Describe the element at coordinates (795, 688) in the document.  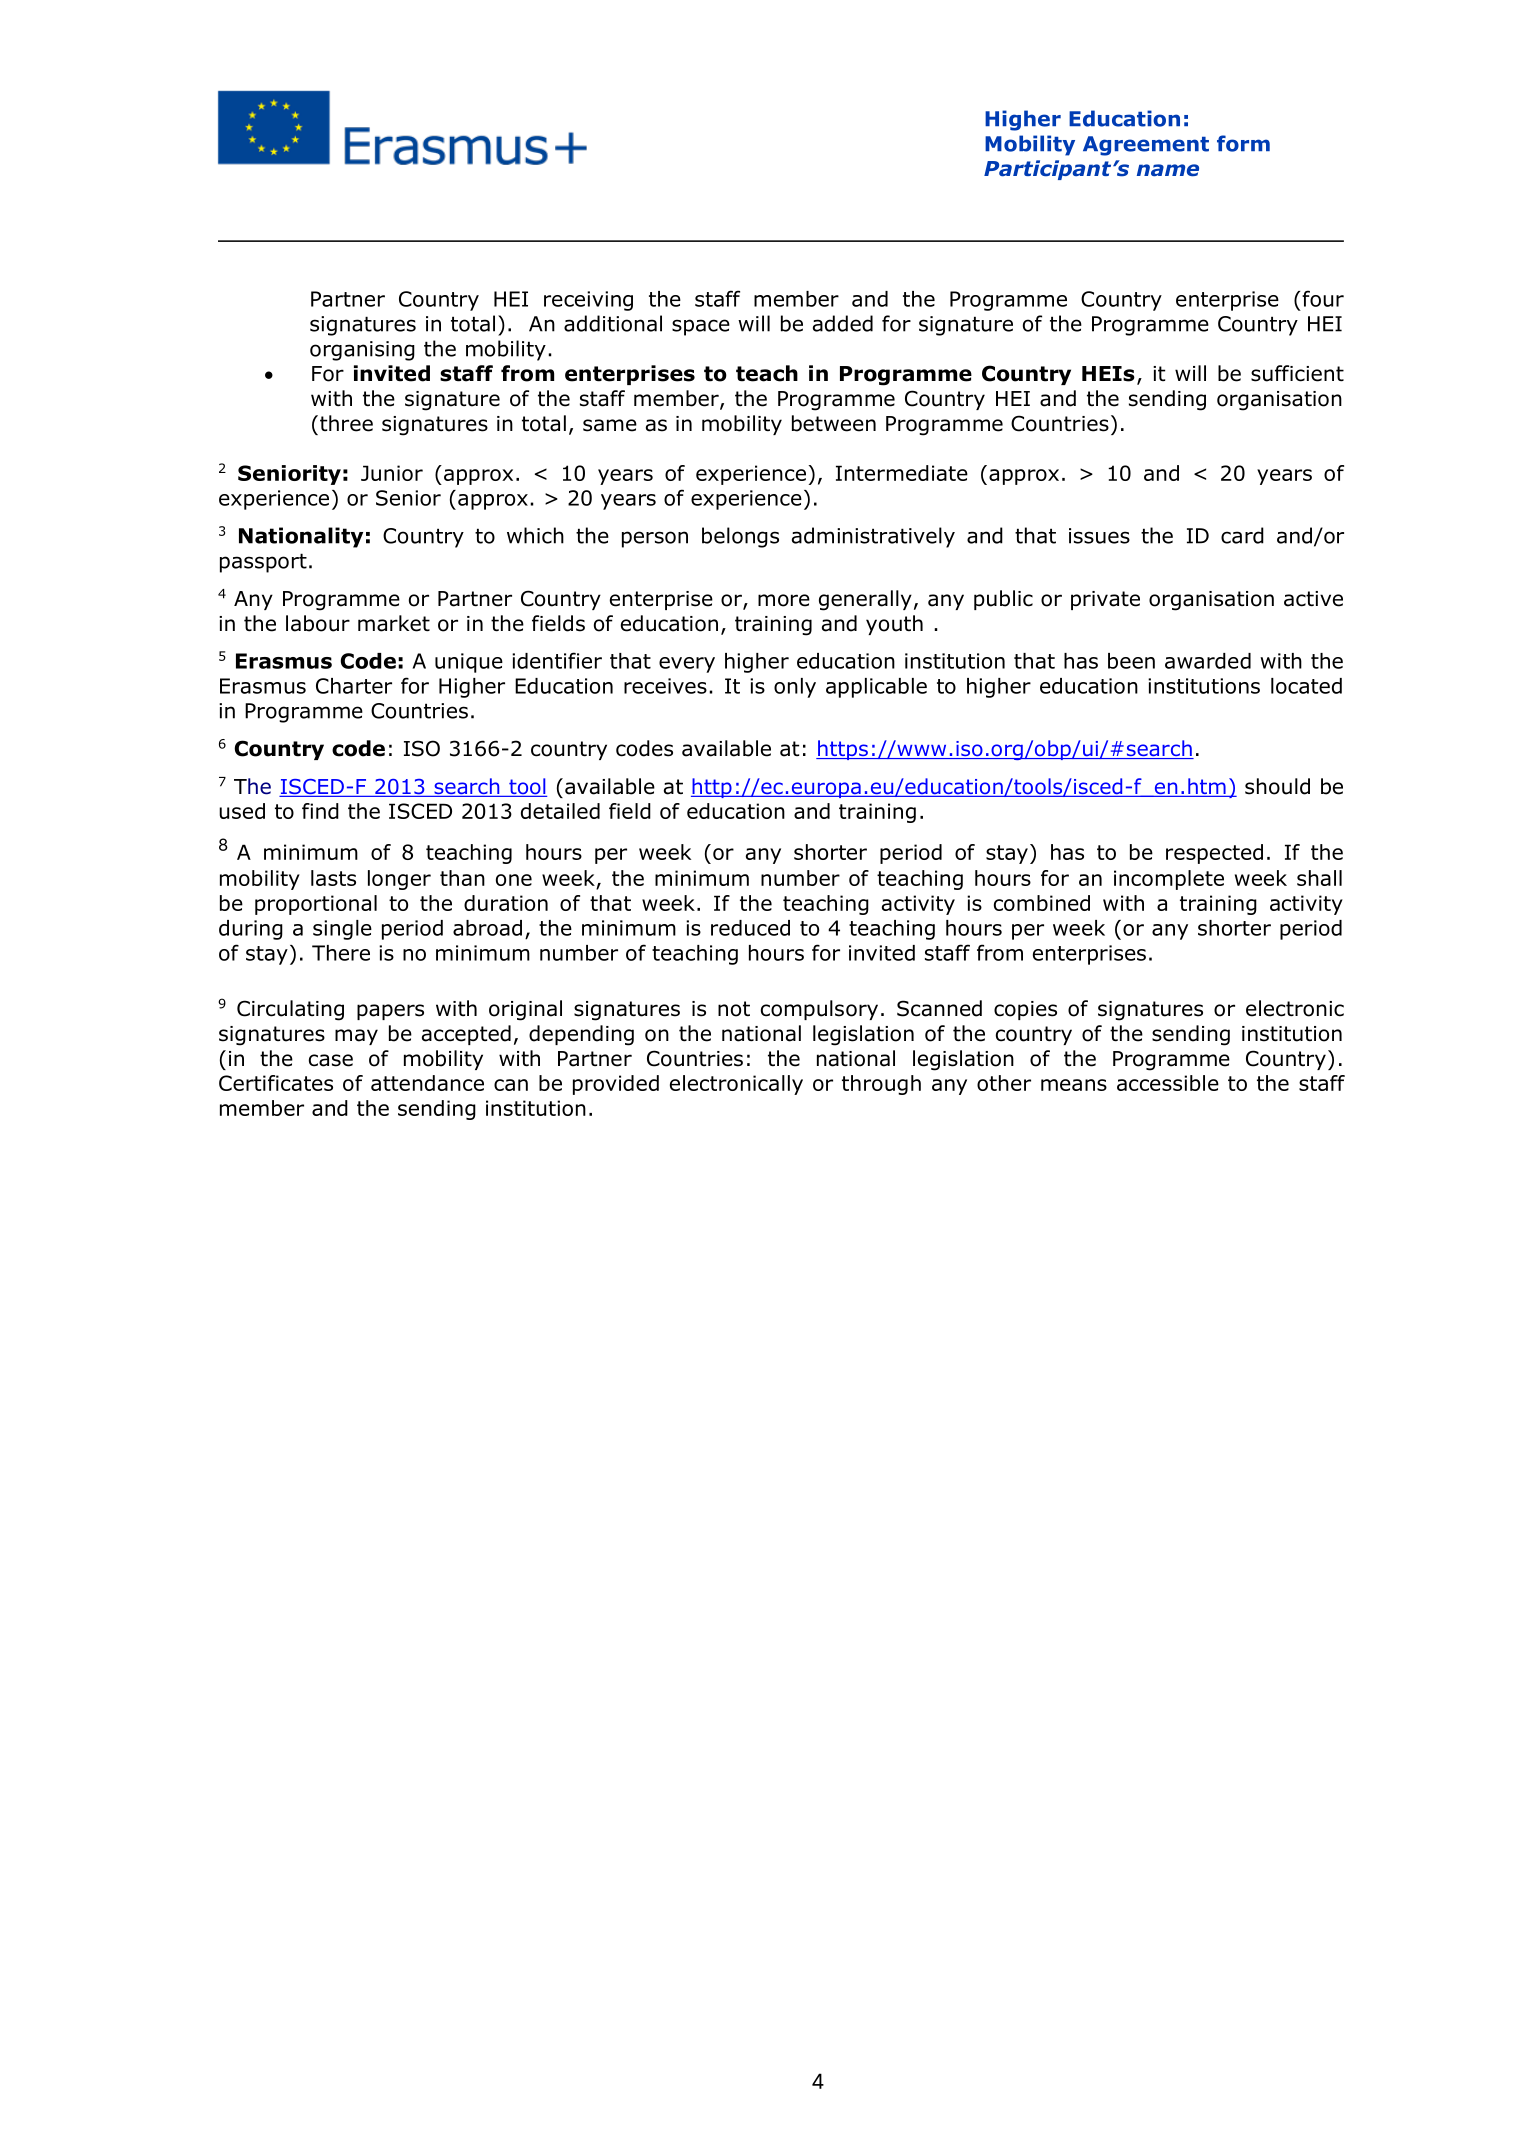
I see `only` at that location.
